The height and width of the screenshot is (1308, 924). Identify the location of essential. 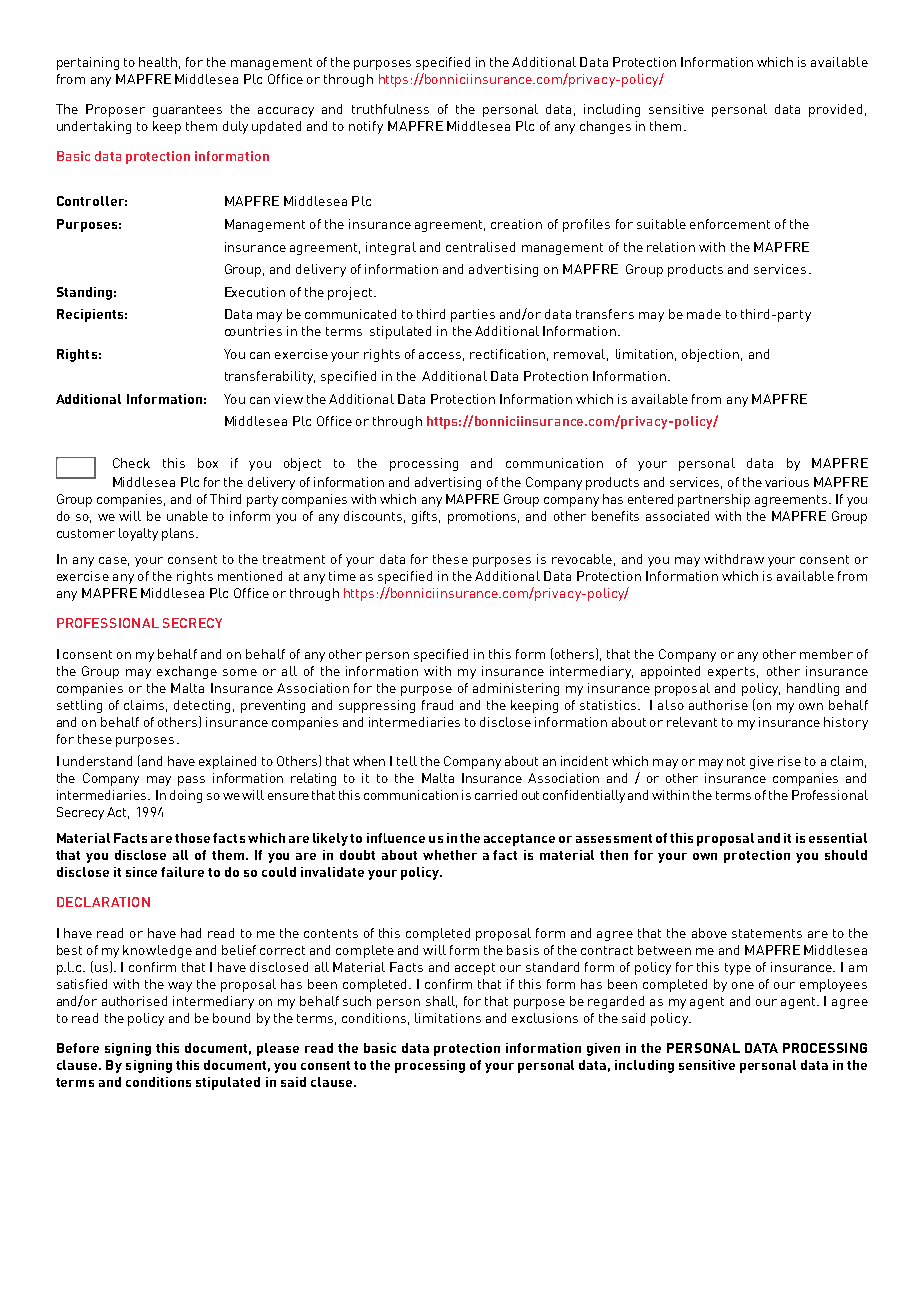
(838, 838).
